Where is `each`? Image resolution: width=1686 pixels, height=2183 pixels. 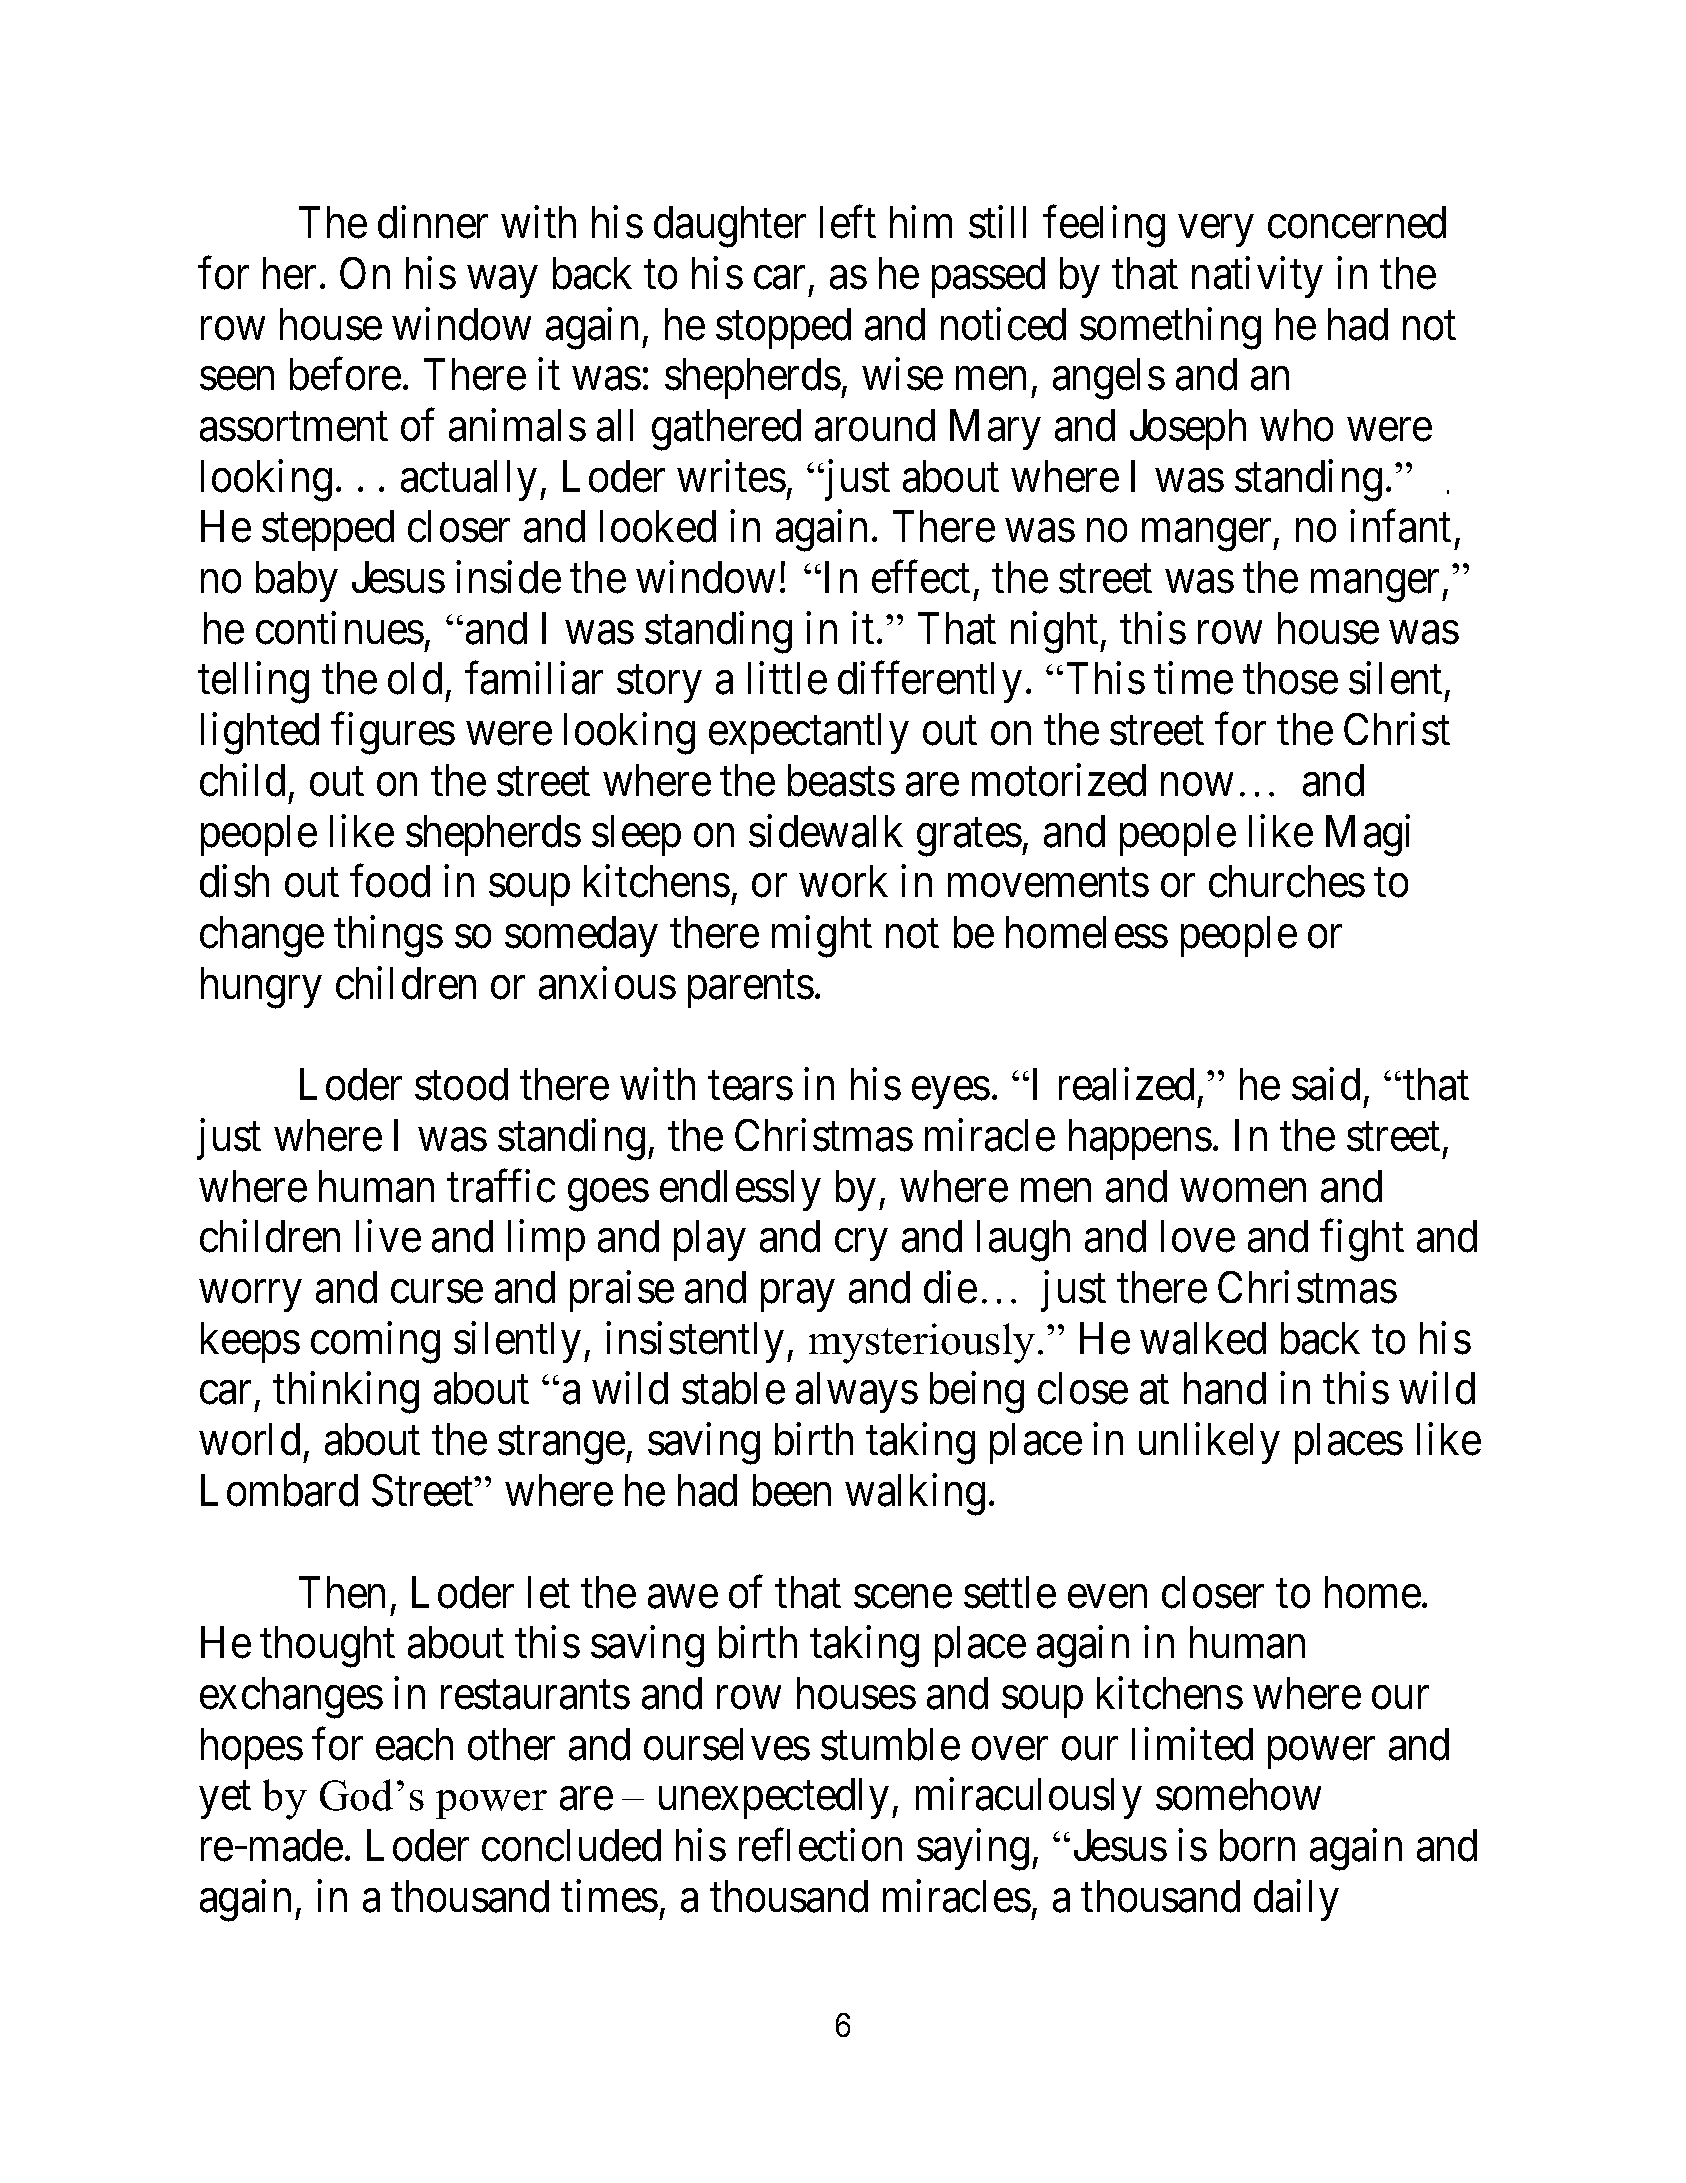
each is located at coordinates (414, 1744).
